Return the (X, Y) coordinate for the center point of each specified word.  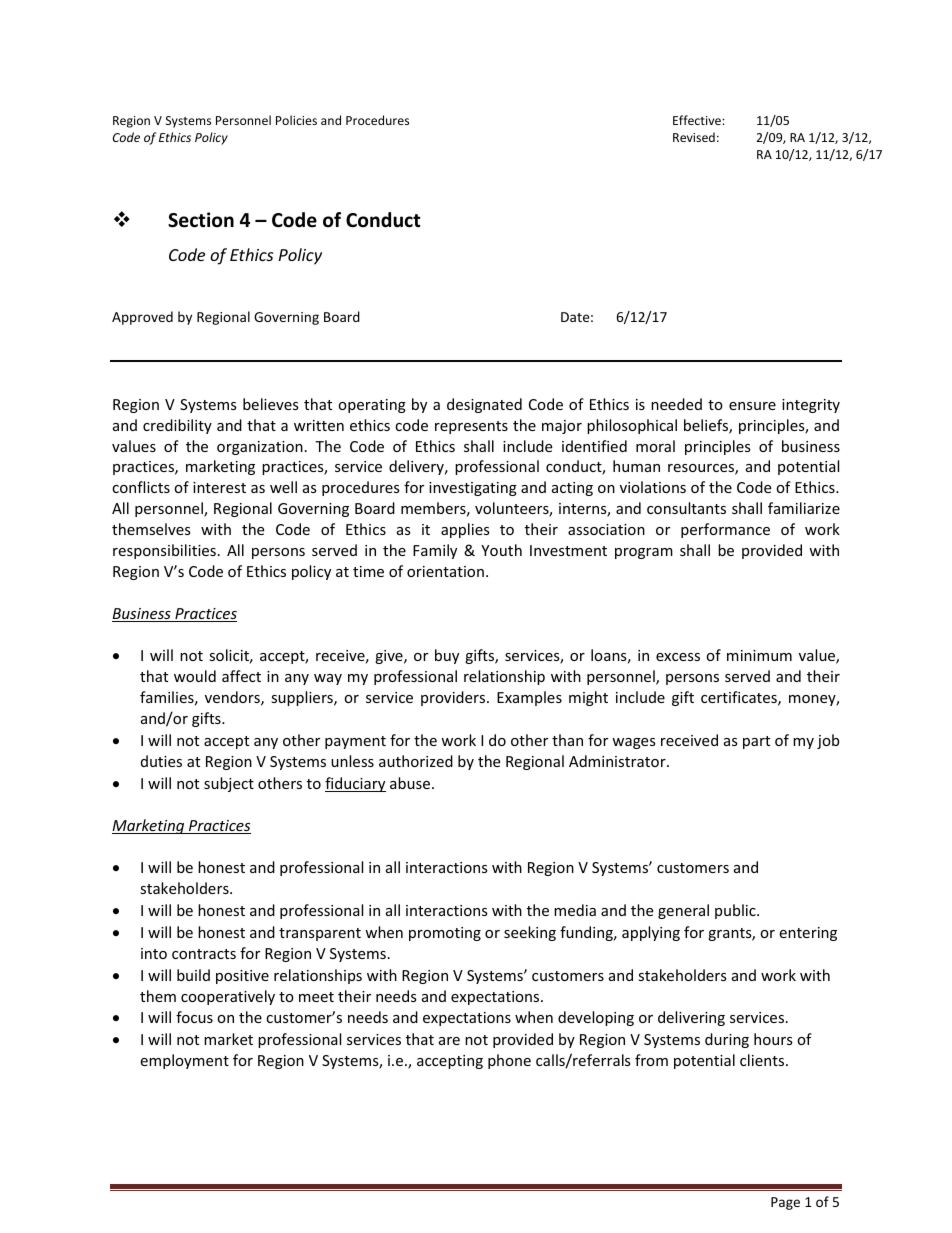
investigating (473, 489)
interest (219, 487)
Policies (296, 120)
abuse (411, 783)
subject (229, 784)
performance (725, 530)
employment (184, 1061)
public (736, 911)
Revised (694, 137)
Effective (698, 120)
